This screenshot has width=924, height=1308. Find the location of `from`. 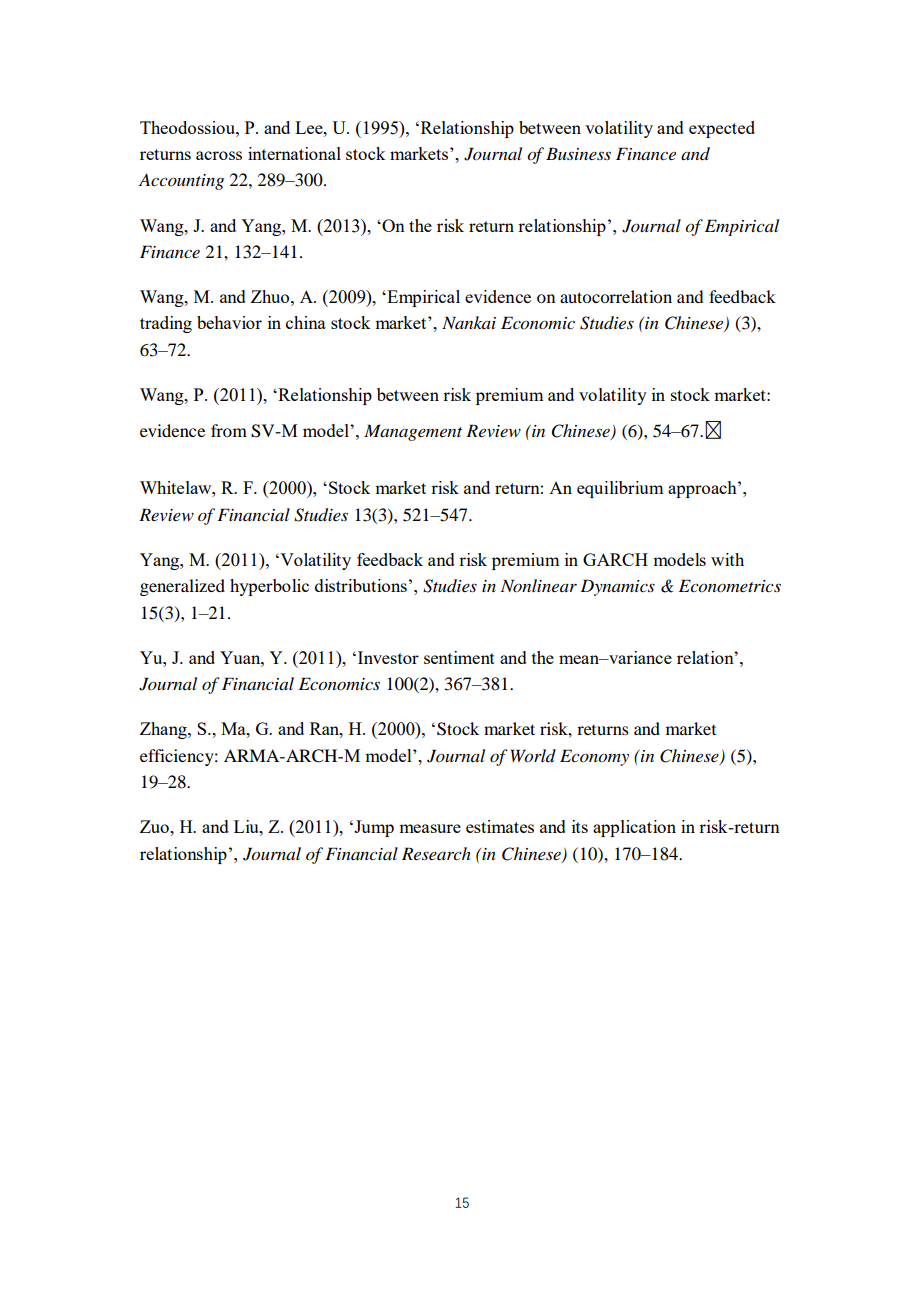

from is located at coordinates (229, 430).
